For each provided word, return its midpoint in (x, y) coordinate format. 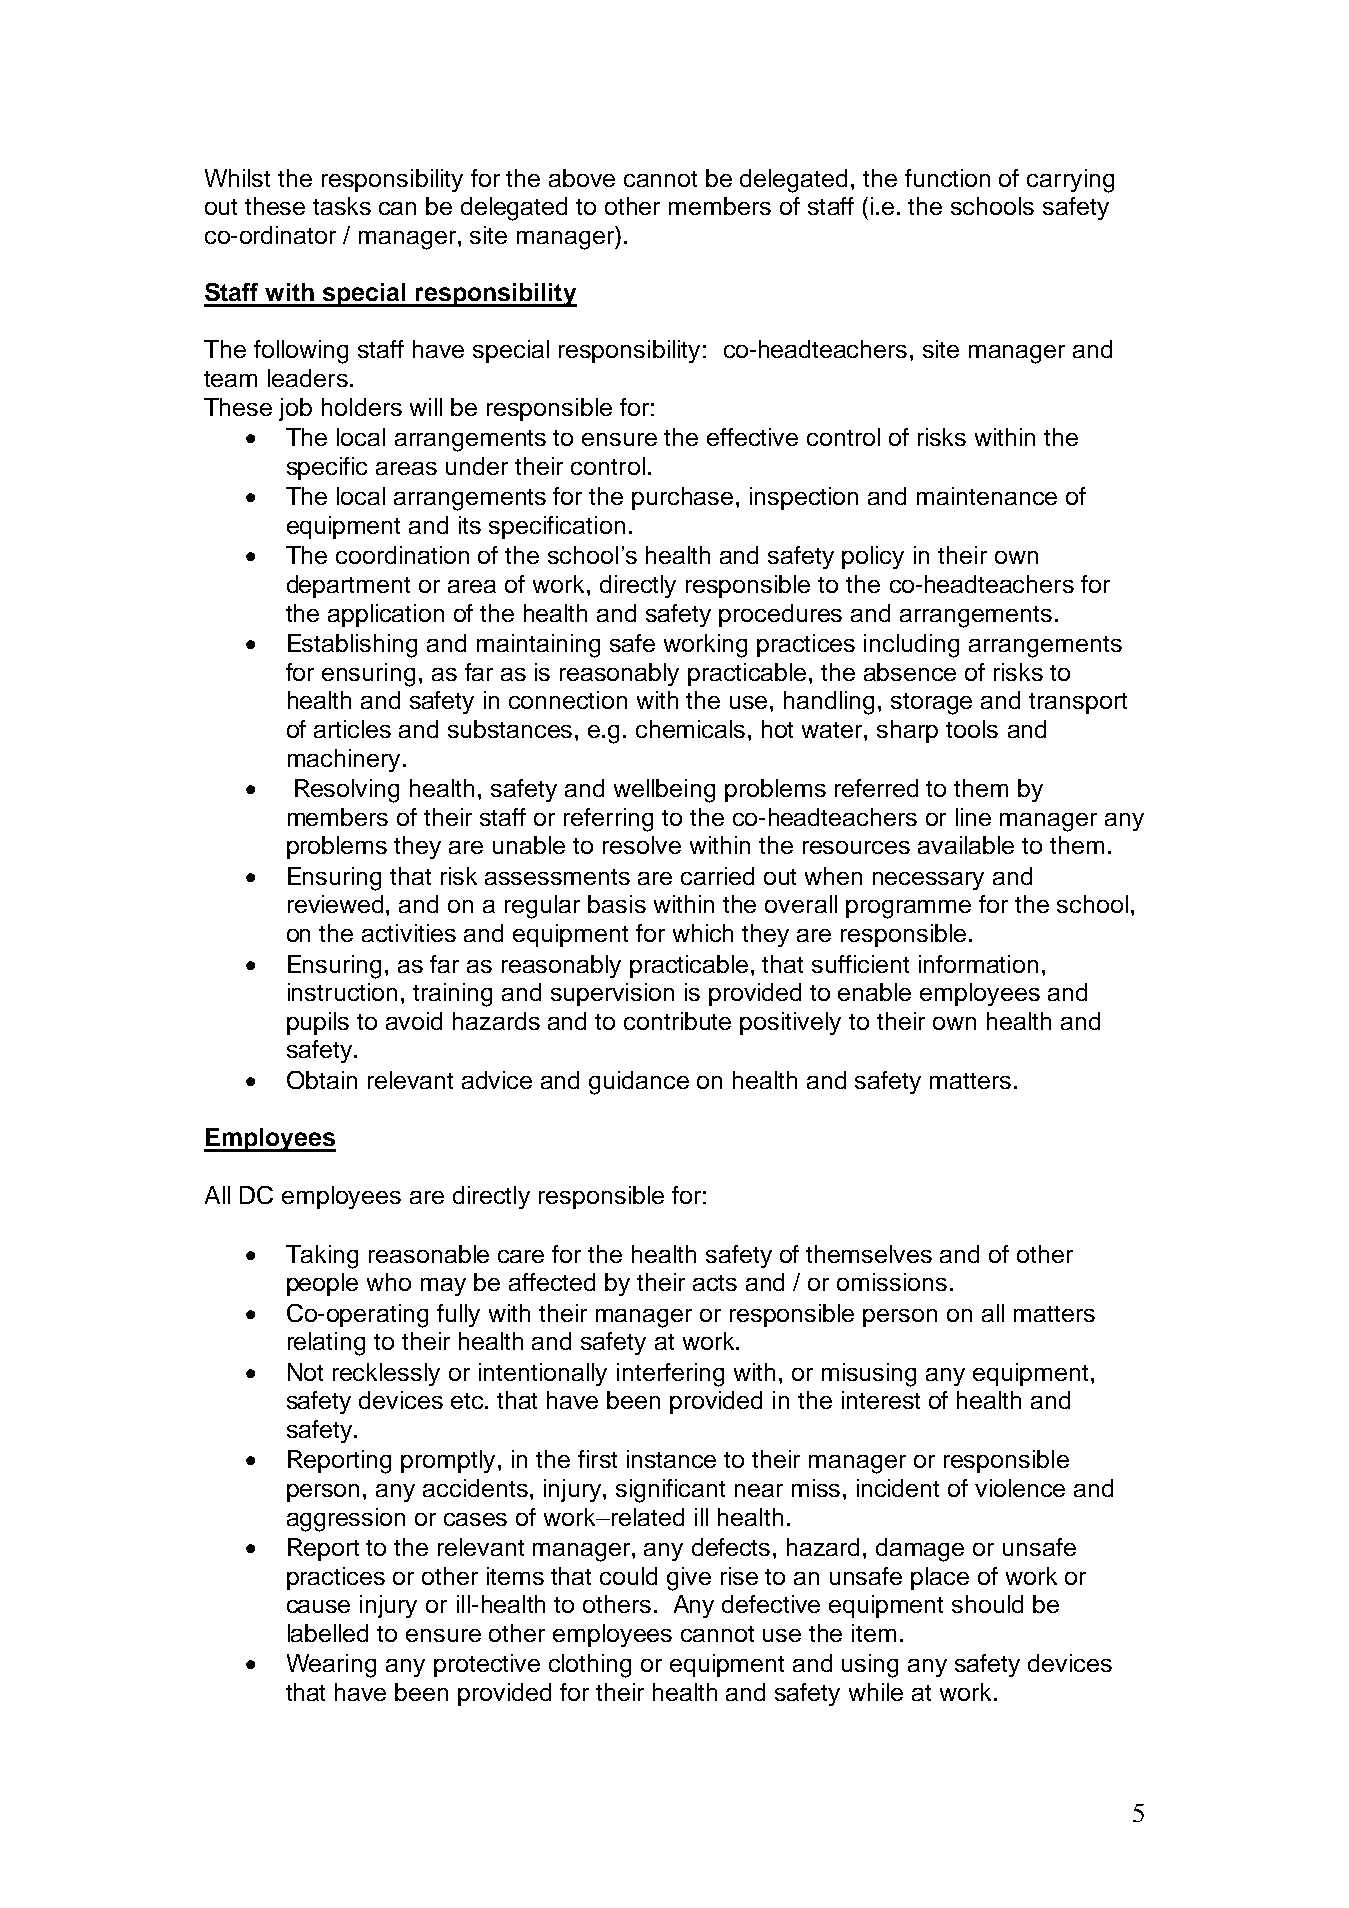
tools (972, 729)
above (582, 178)
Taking (322, 1257)
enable (874, 992)
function (947, 178)
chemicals (690, 729)
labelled (328, 1633)
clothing (590, 1666)
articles (352, 729)
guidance (639, 1083)
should (987, 1604)
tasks (342, 206)
